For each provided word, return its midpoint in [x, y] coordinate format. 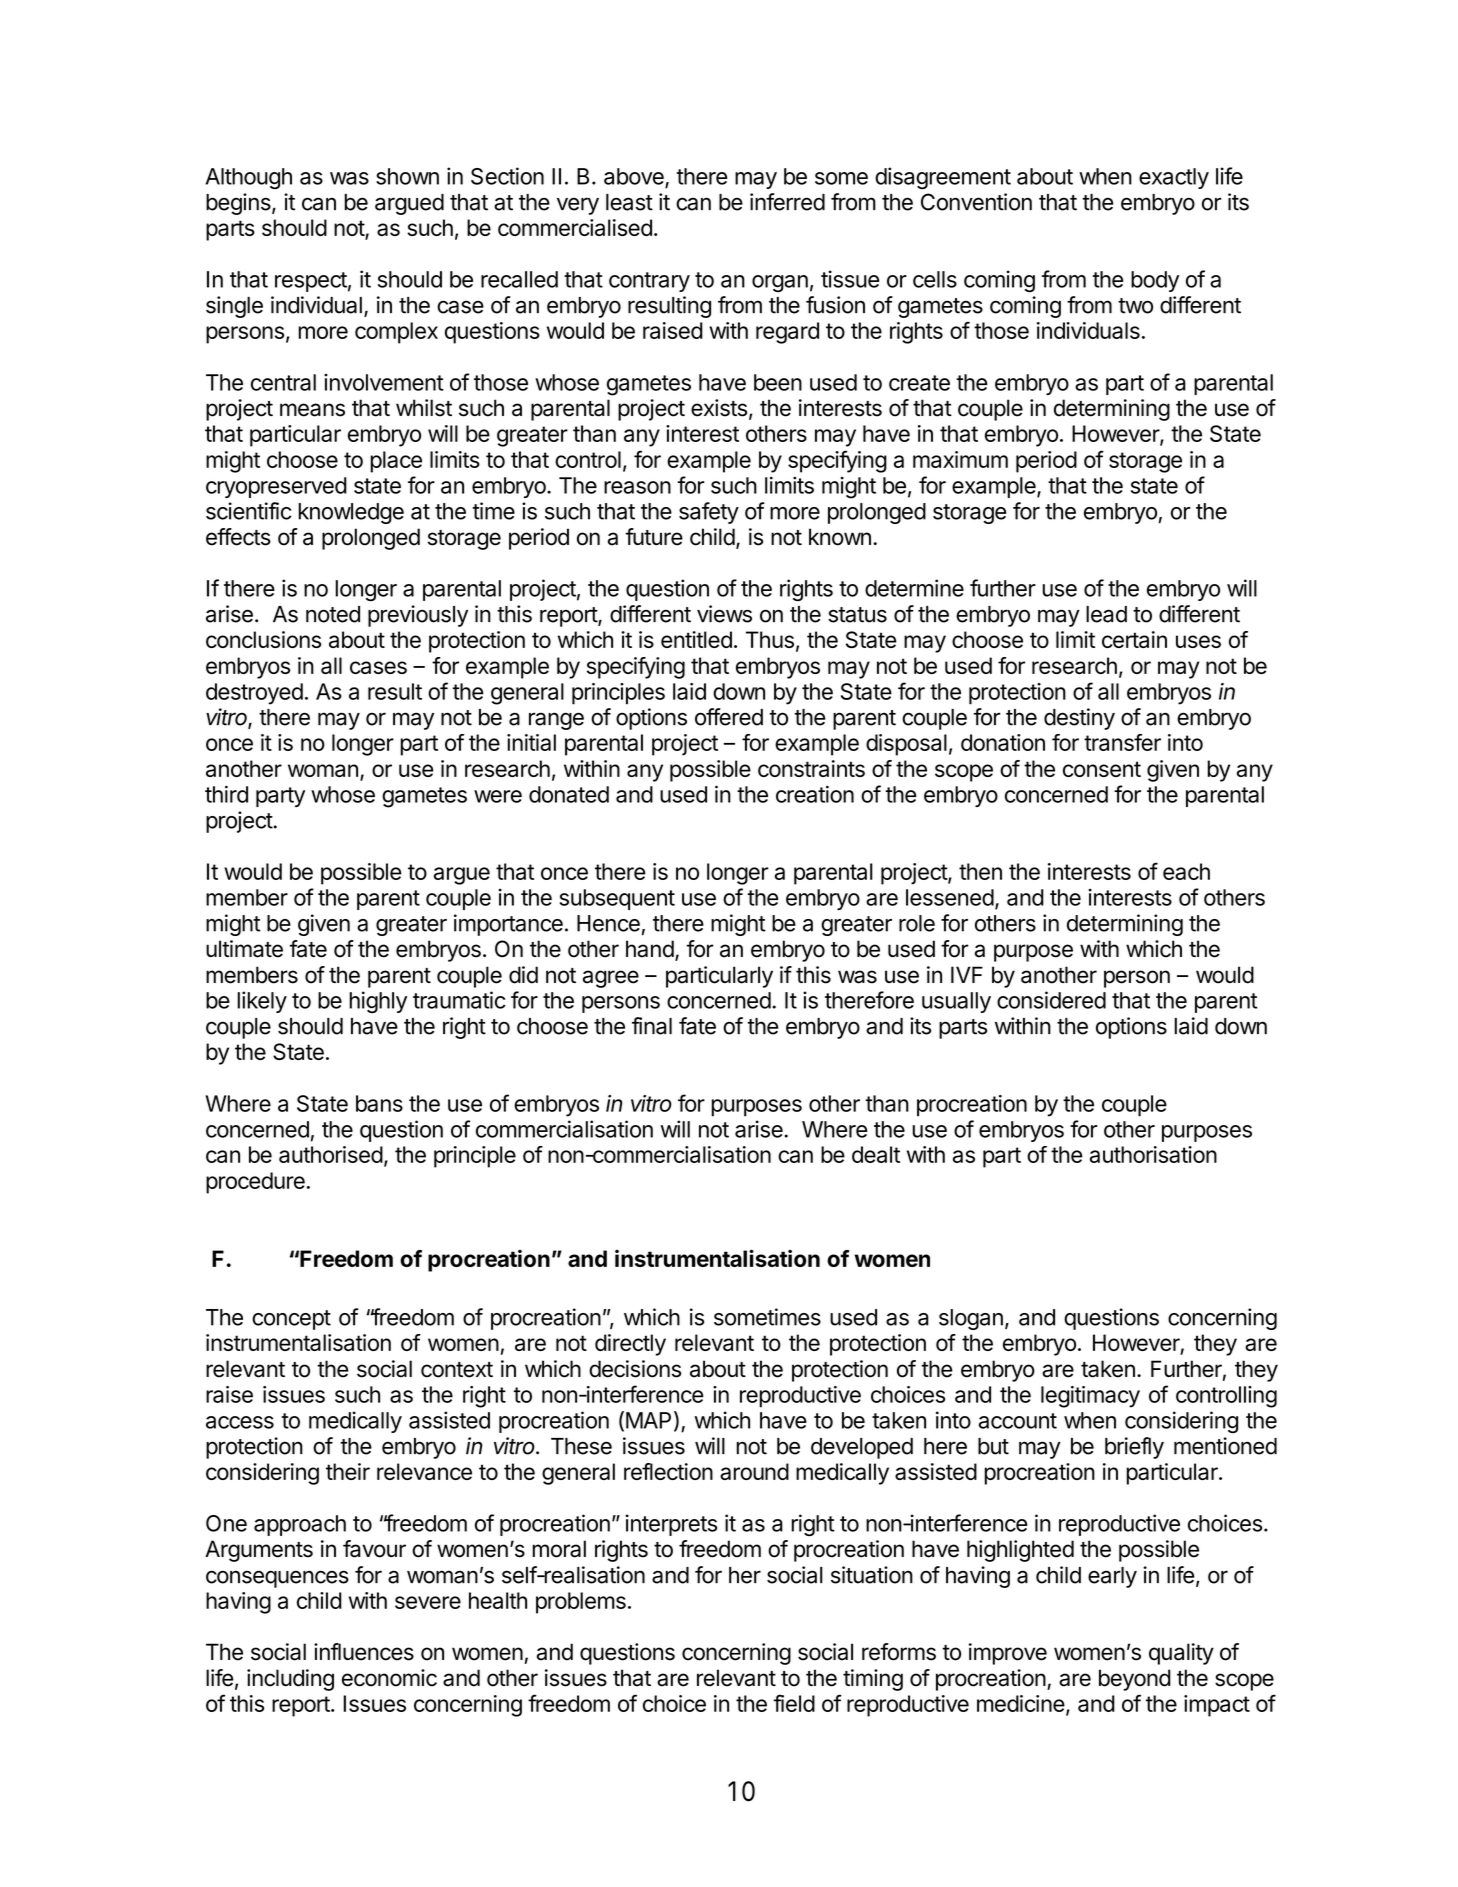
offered [729, 717]
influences [364, 1652]
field [794, 1703]
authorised [331, 1154]
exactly [1174, 178]
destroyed [254, 694]
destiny [1079, 719]
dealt [876, 1154]
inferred [787, 202]
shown [407, 176]
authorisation [1153, 1154]
